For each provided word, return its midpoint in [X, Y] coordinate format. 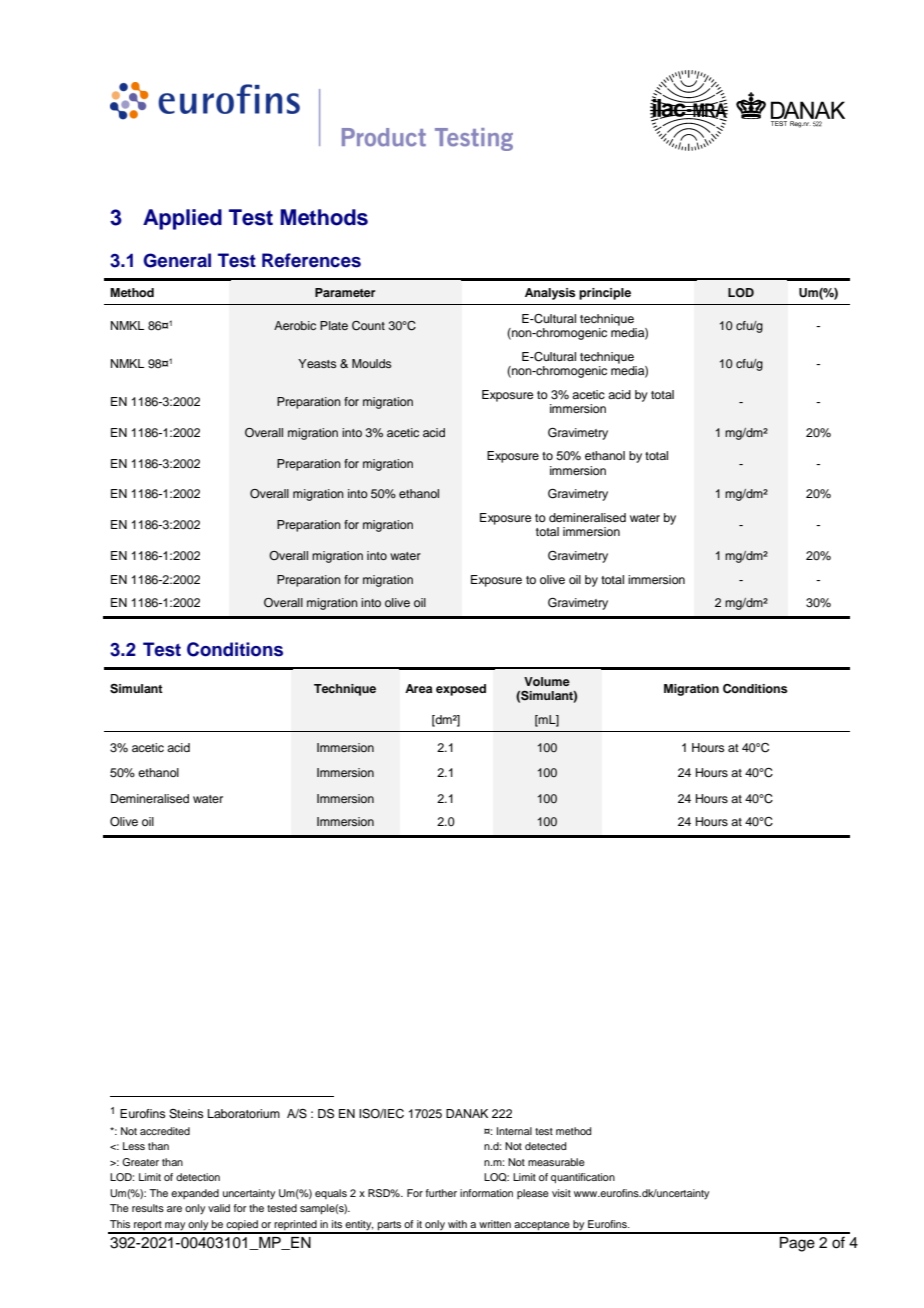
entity [358, 1226]
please [533, 1194]
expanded [195, 1194]
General [177, 260]
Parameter [345, 292]
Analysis [550, 294]
